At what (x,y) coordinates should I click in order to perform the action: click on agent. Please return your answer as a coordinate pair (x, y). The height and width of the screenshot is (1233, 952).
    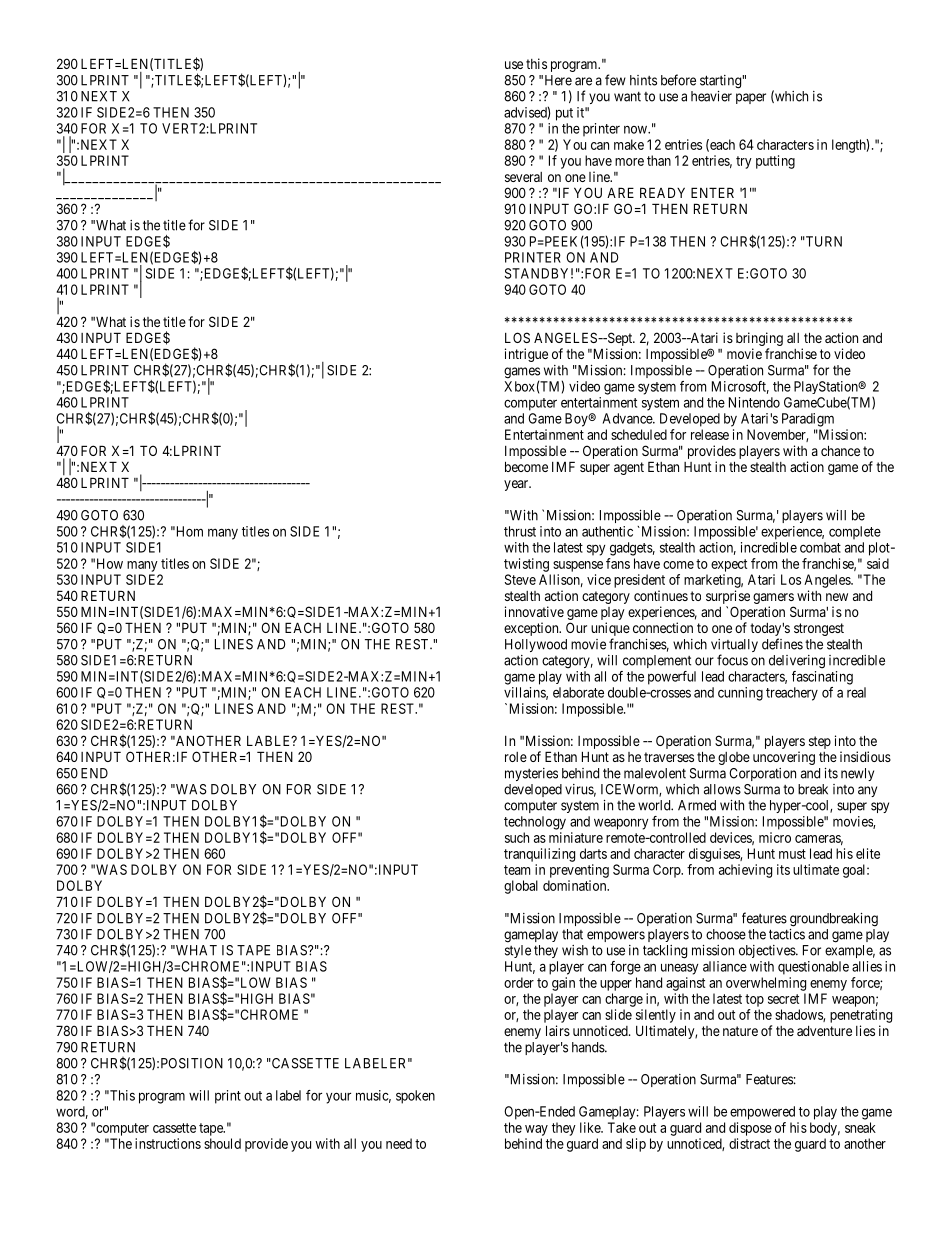
    Looking at the image, I should click on (629, 468).
